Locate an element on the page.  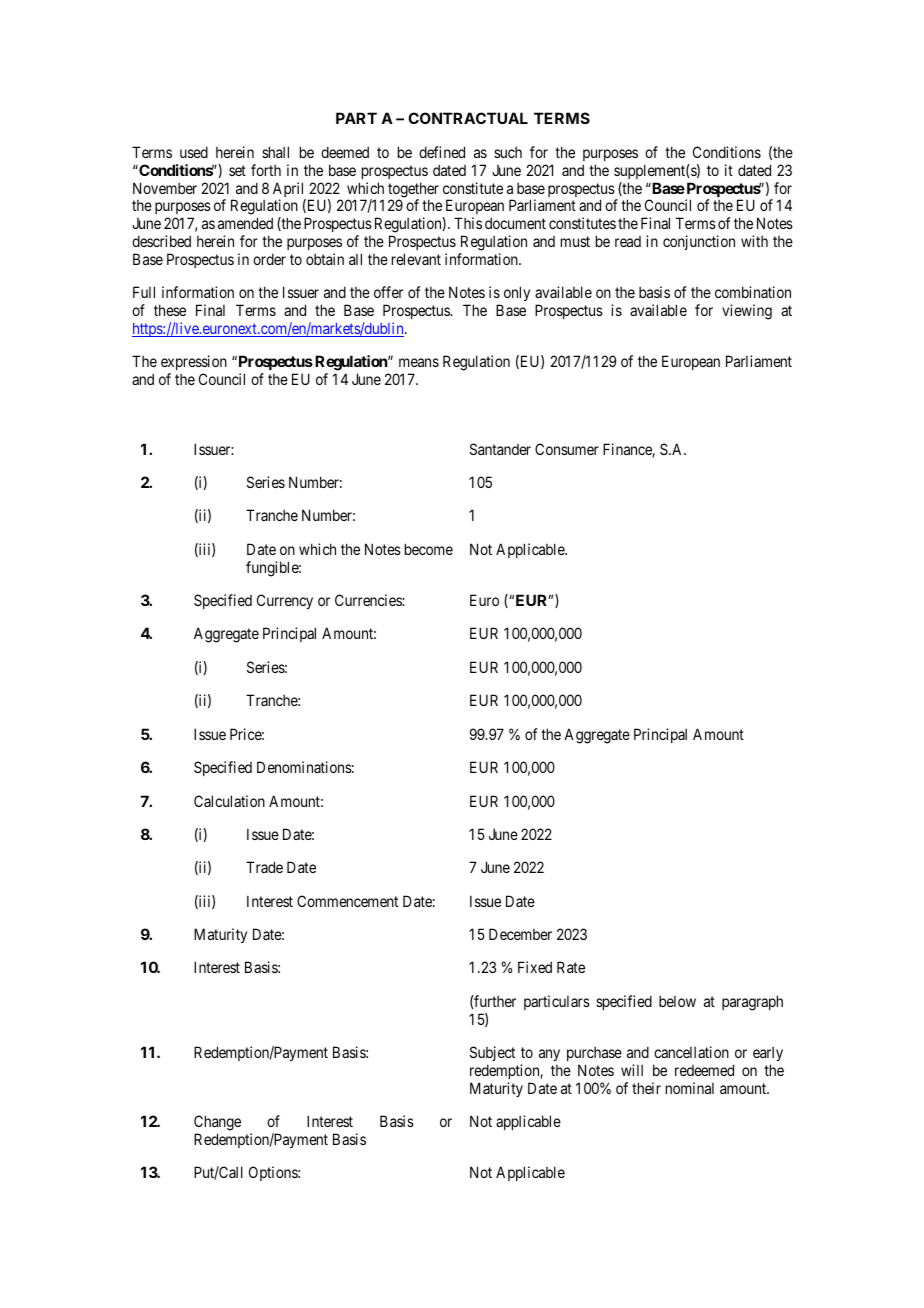
Change is located at coordinates (217, 1124).
